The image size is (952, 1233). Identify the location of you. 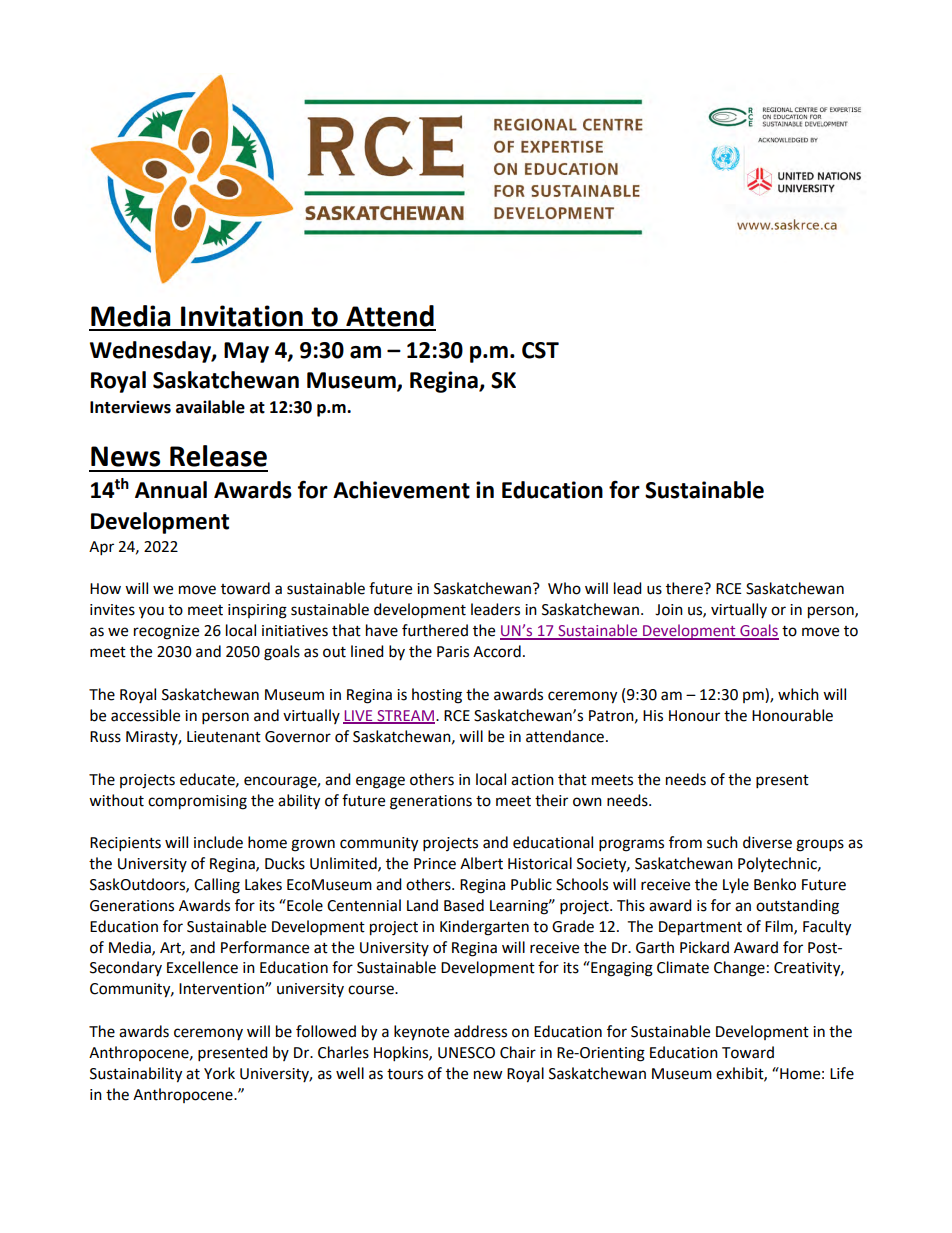
(151, 612).
